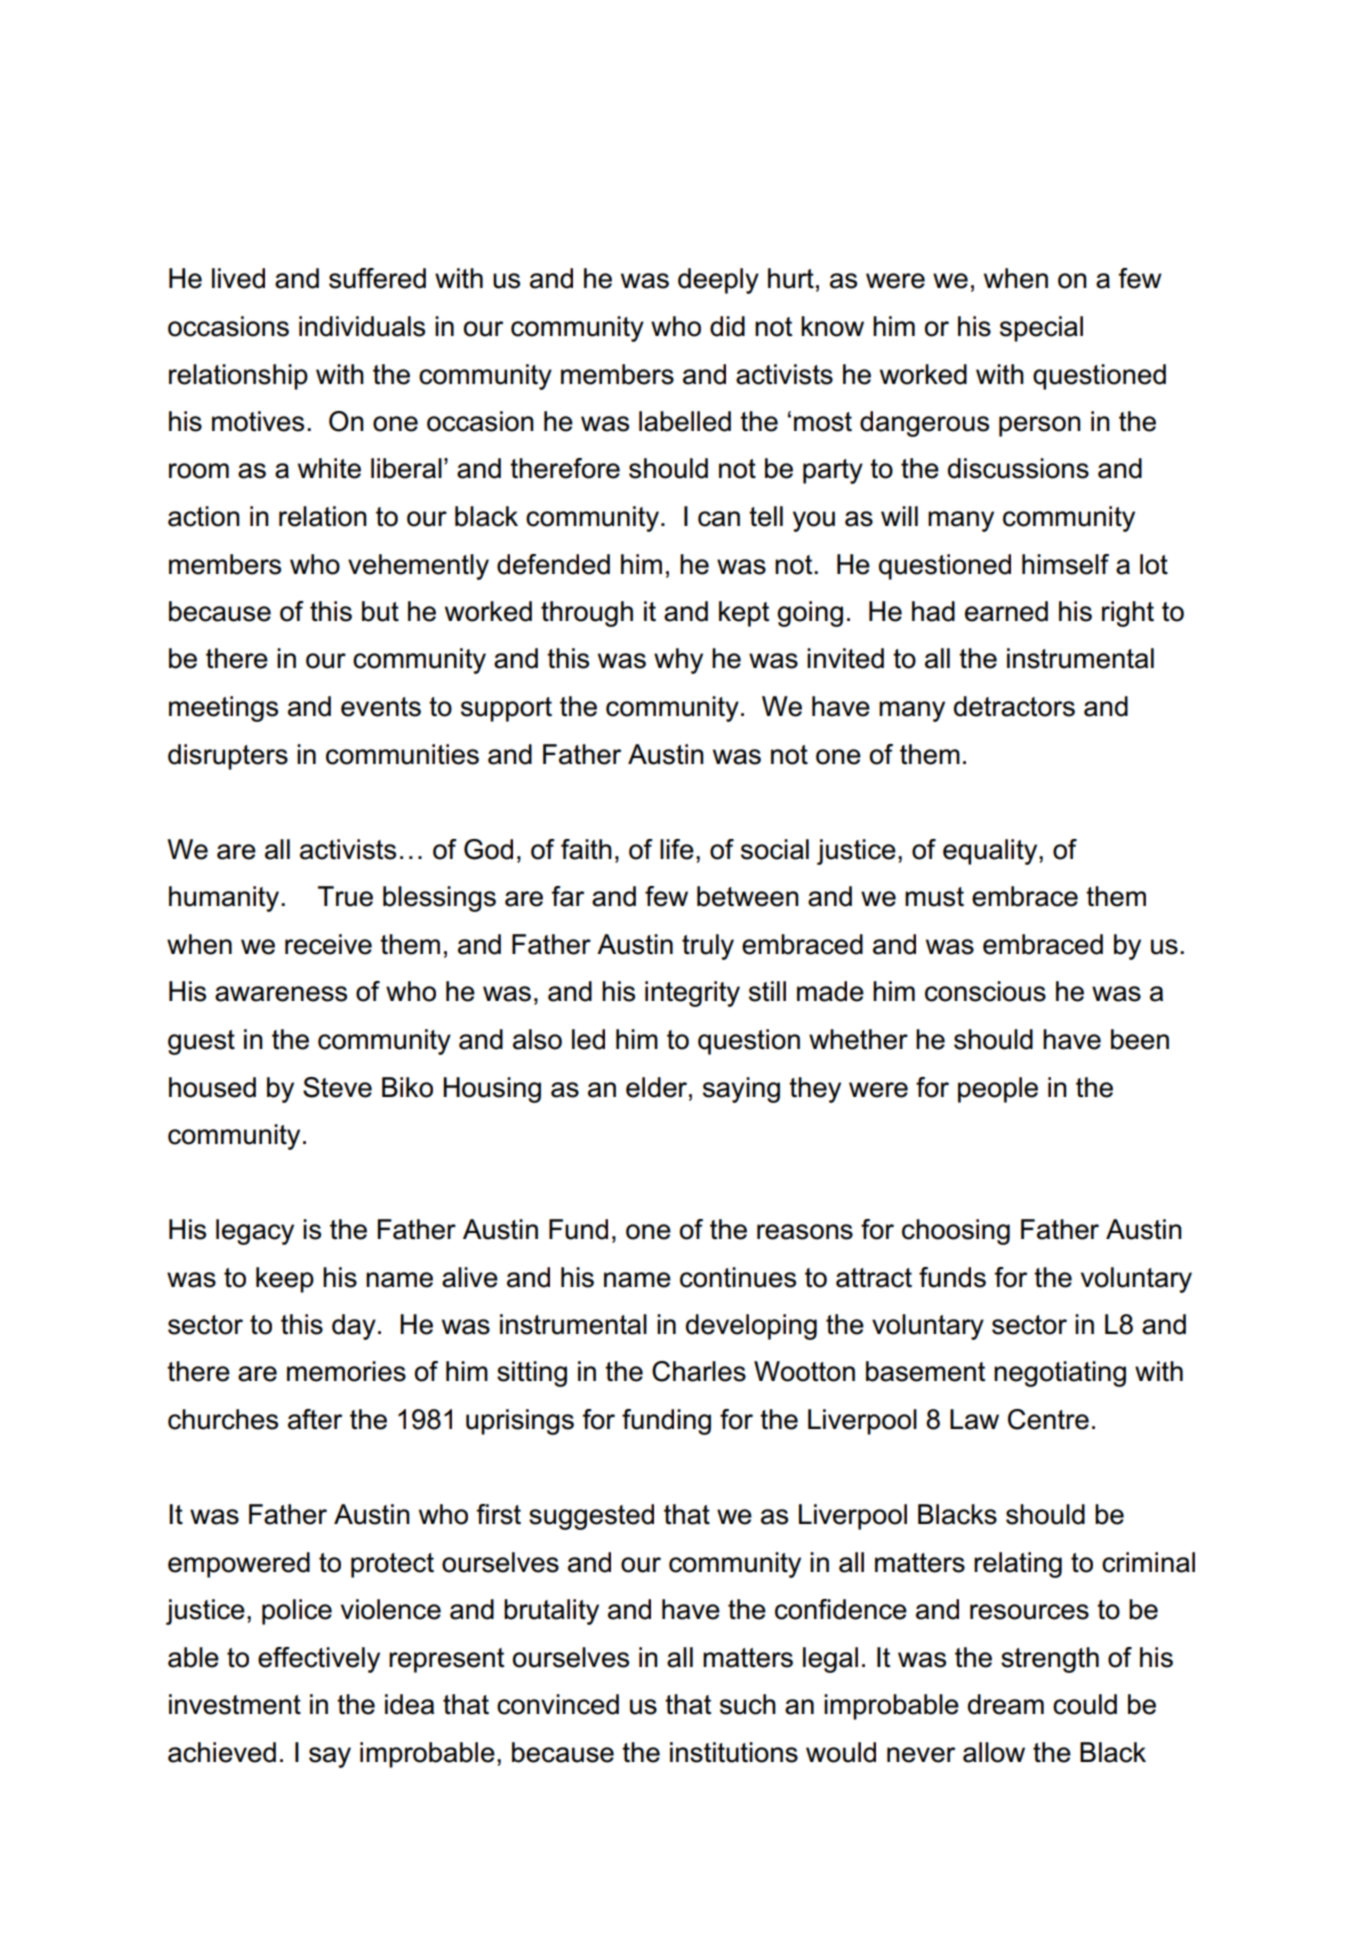  What do you see at coordinates (285, 1280) in the image?
I see `keep` at bounding box center [285, 1280].
